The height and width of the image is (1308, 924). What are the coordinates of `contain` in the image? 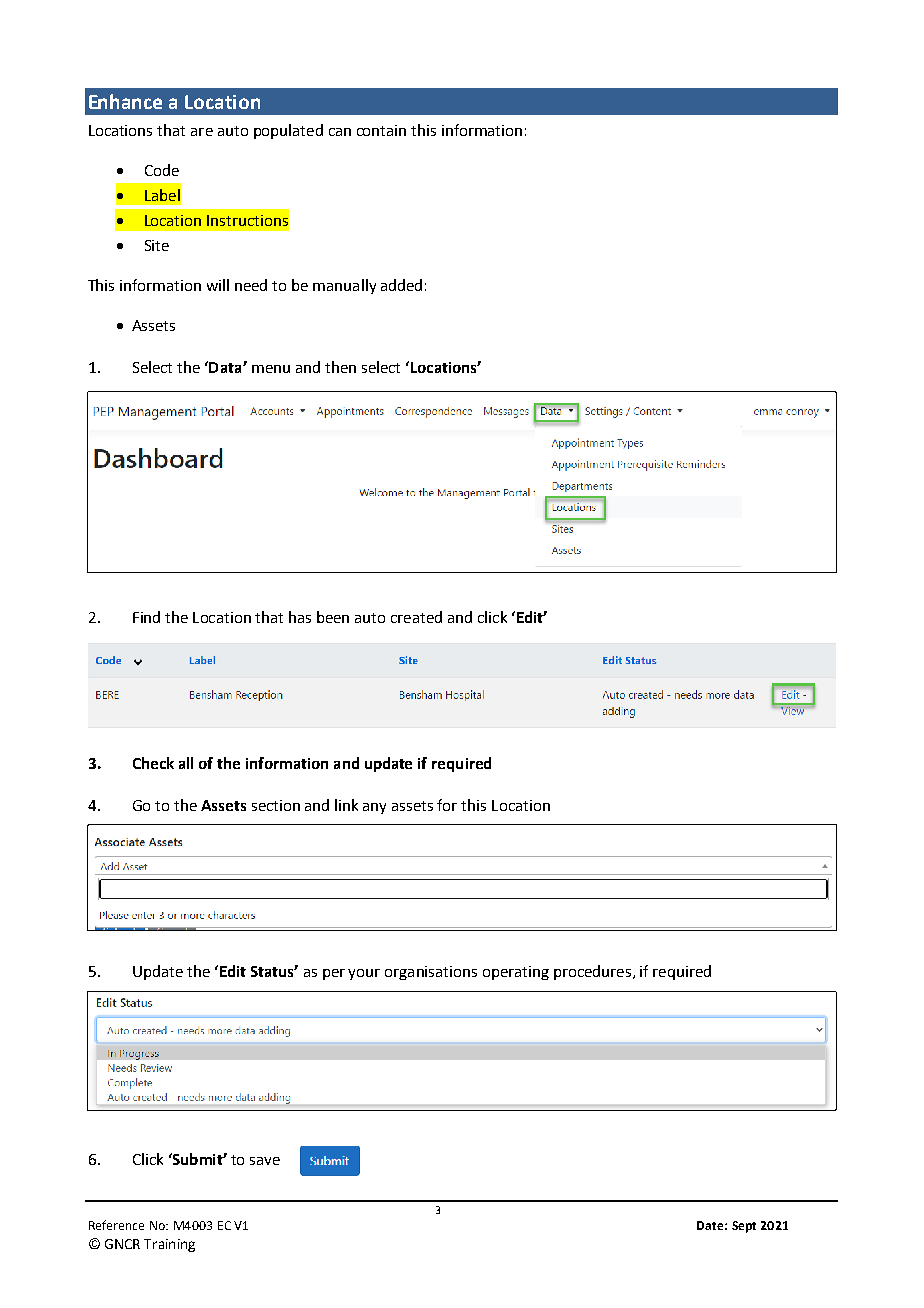 It's located at (381, 130).
